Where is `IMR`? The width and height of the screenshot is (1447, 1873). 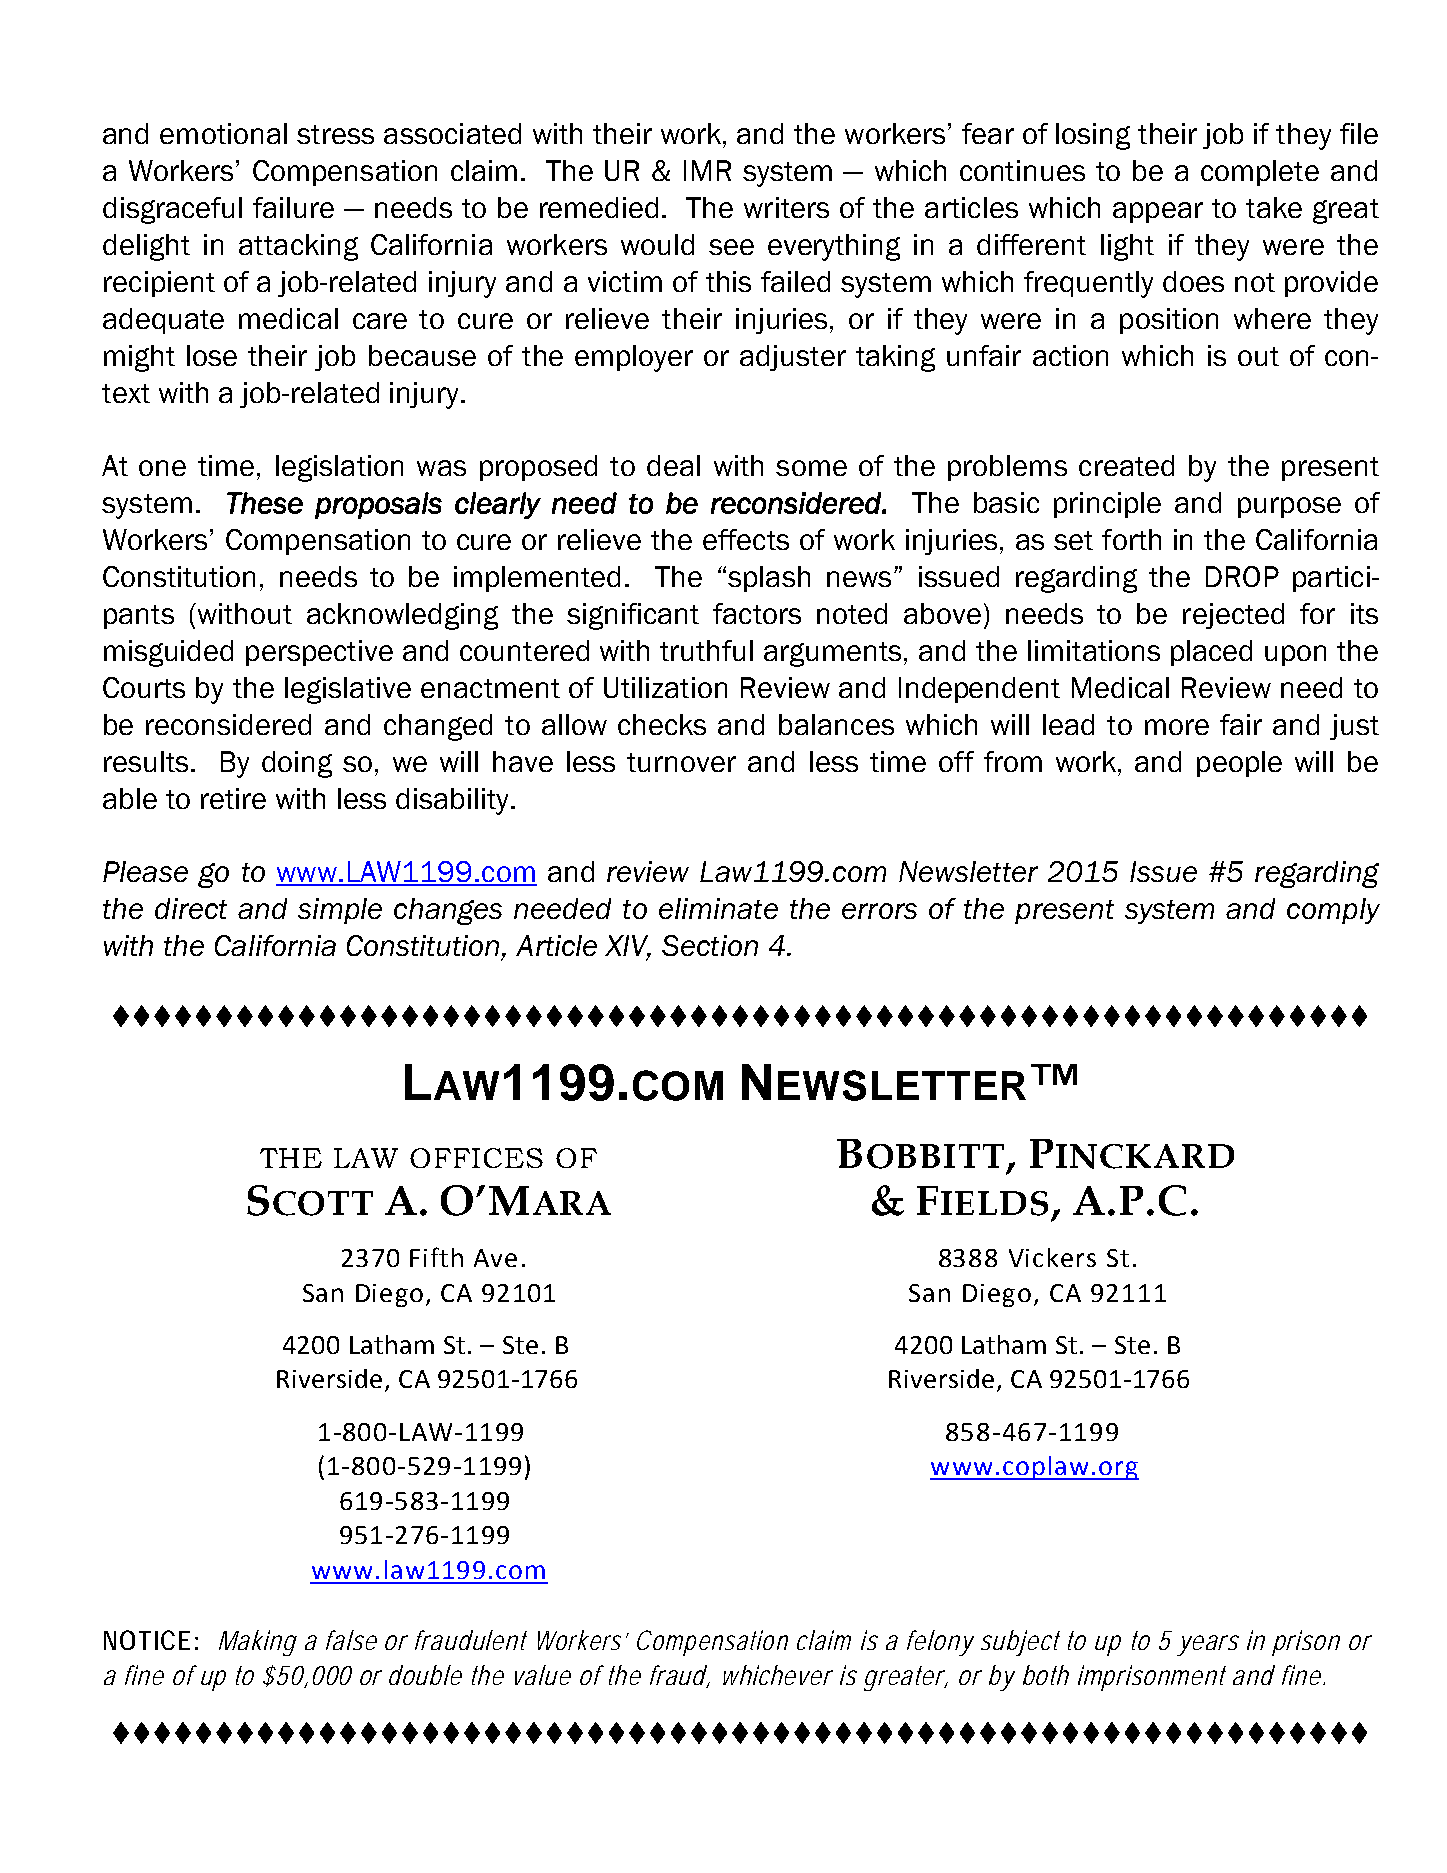 IMR is located at coordinates (707, 170).
